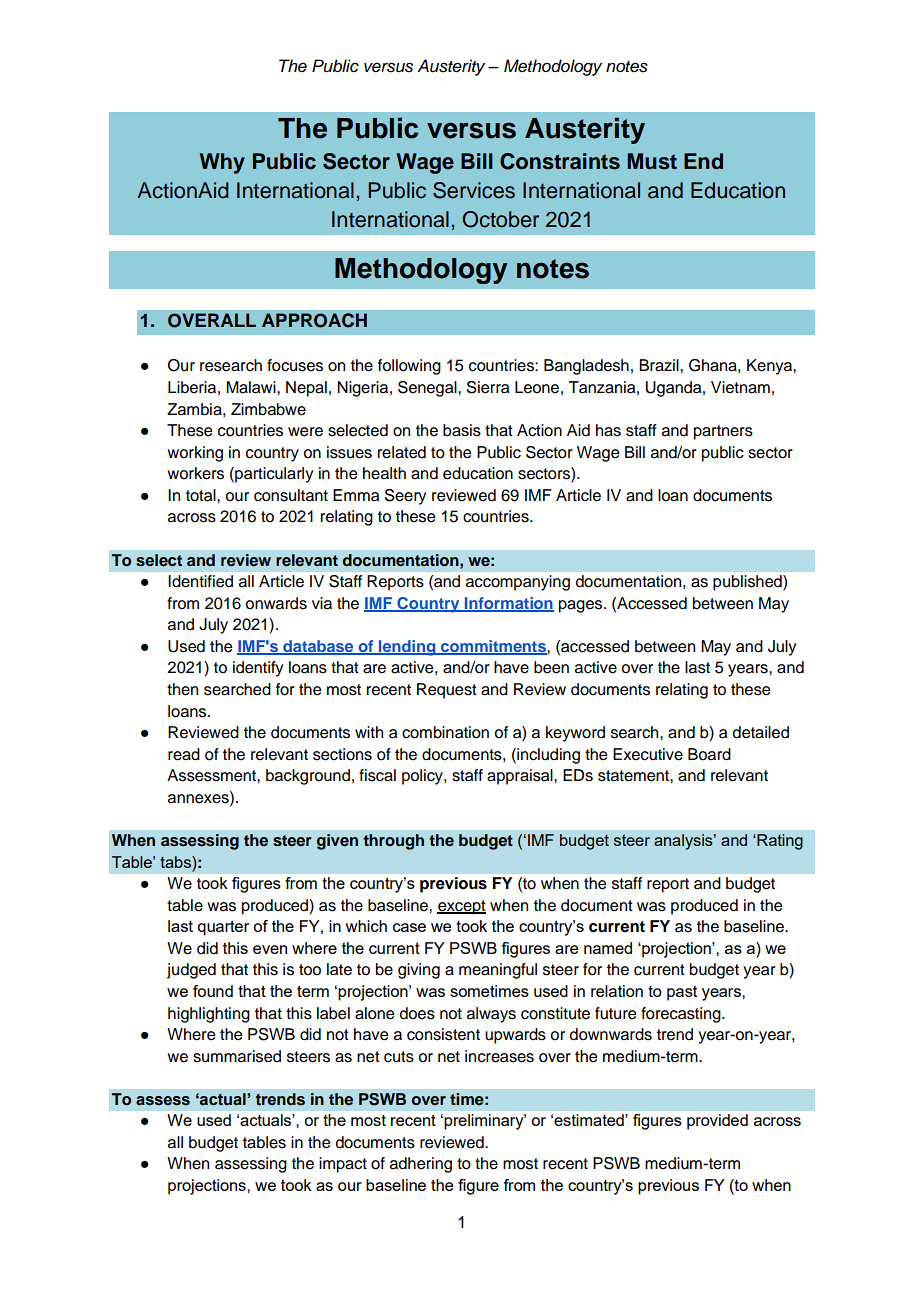 The height and width of the screenshot is (1307, 924). Describe the element at coordinates (717, 1122) in the screenshot. I see `provided` at that location.
